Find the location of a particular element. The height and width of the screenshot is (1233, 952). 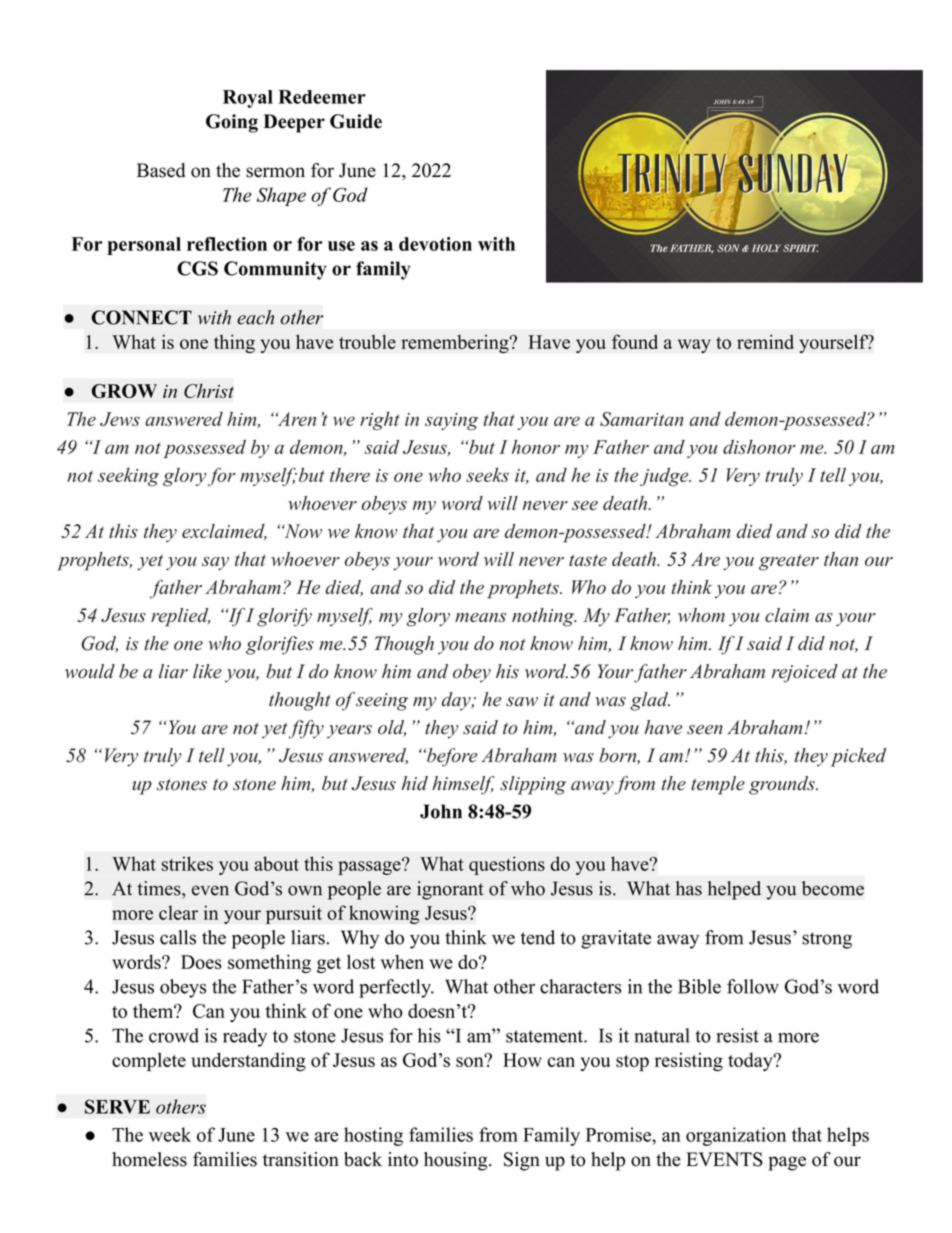

housing is located at coordinates (457, 1161).
